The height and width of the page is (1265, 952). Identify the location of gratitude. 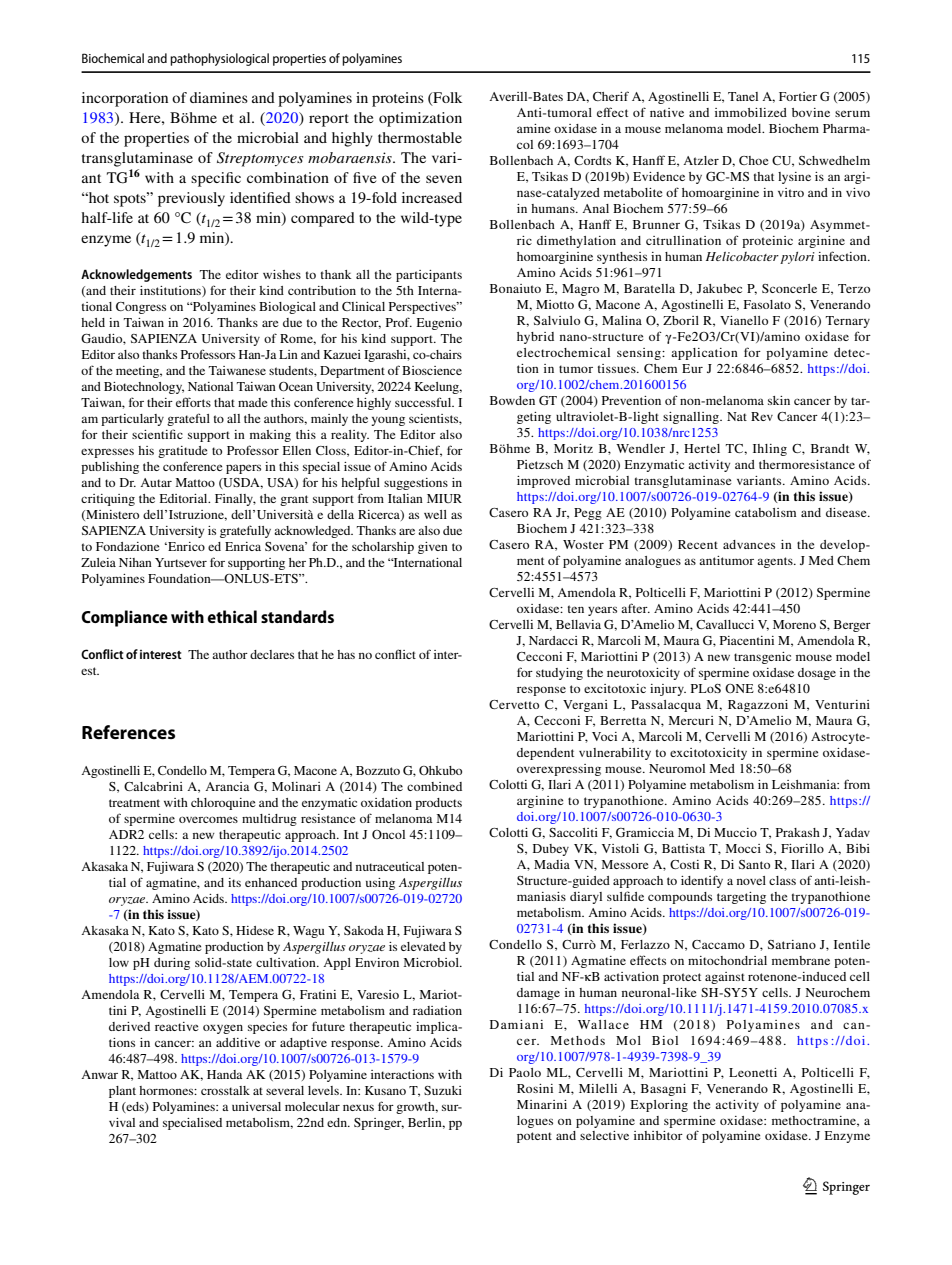
(183, 452).
